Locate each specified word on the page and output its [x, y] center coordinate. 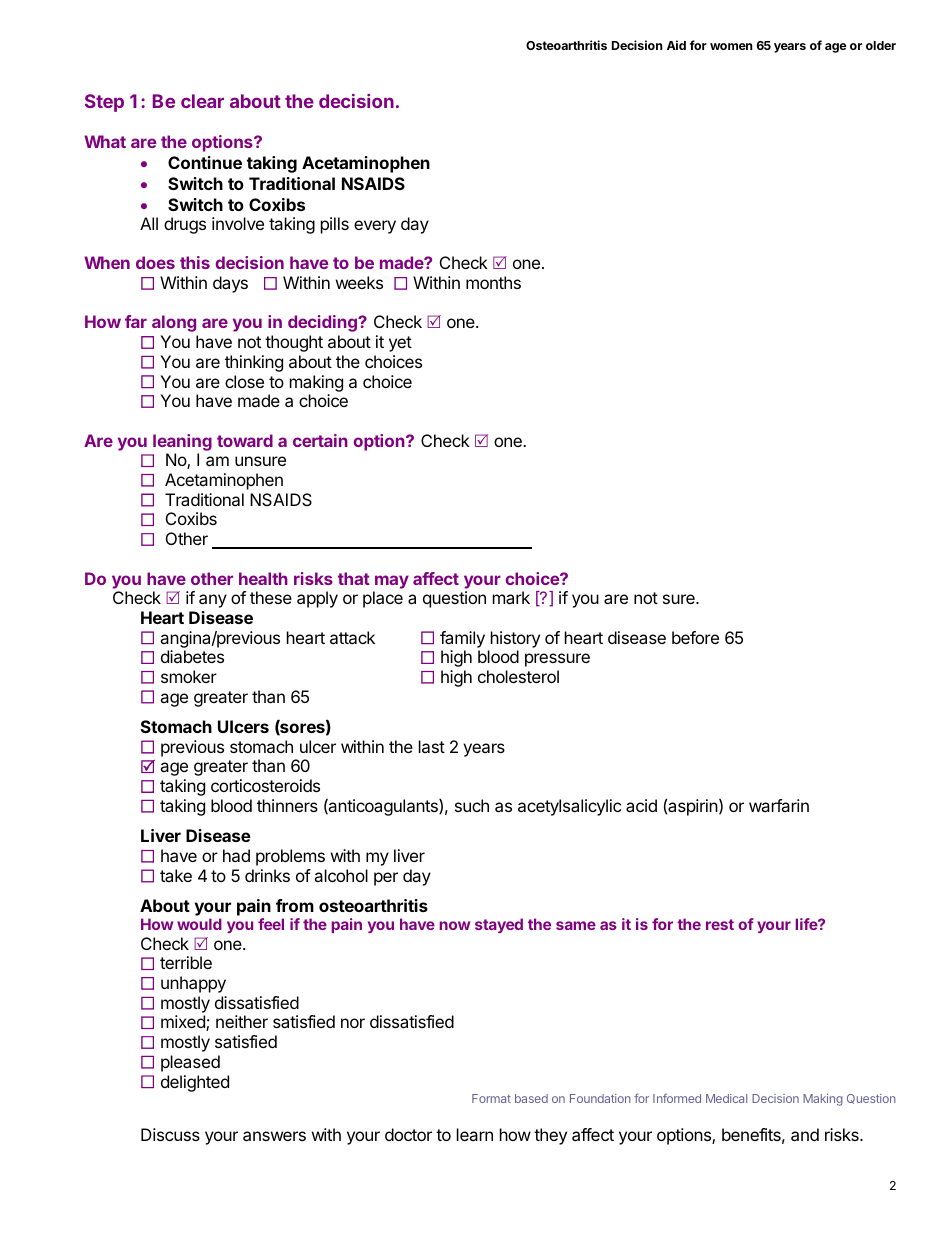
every [375, 227]
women [731, 46]
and [805, 1134]
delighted [195, 1083]
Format [491, 1098]
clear [202, 101]
